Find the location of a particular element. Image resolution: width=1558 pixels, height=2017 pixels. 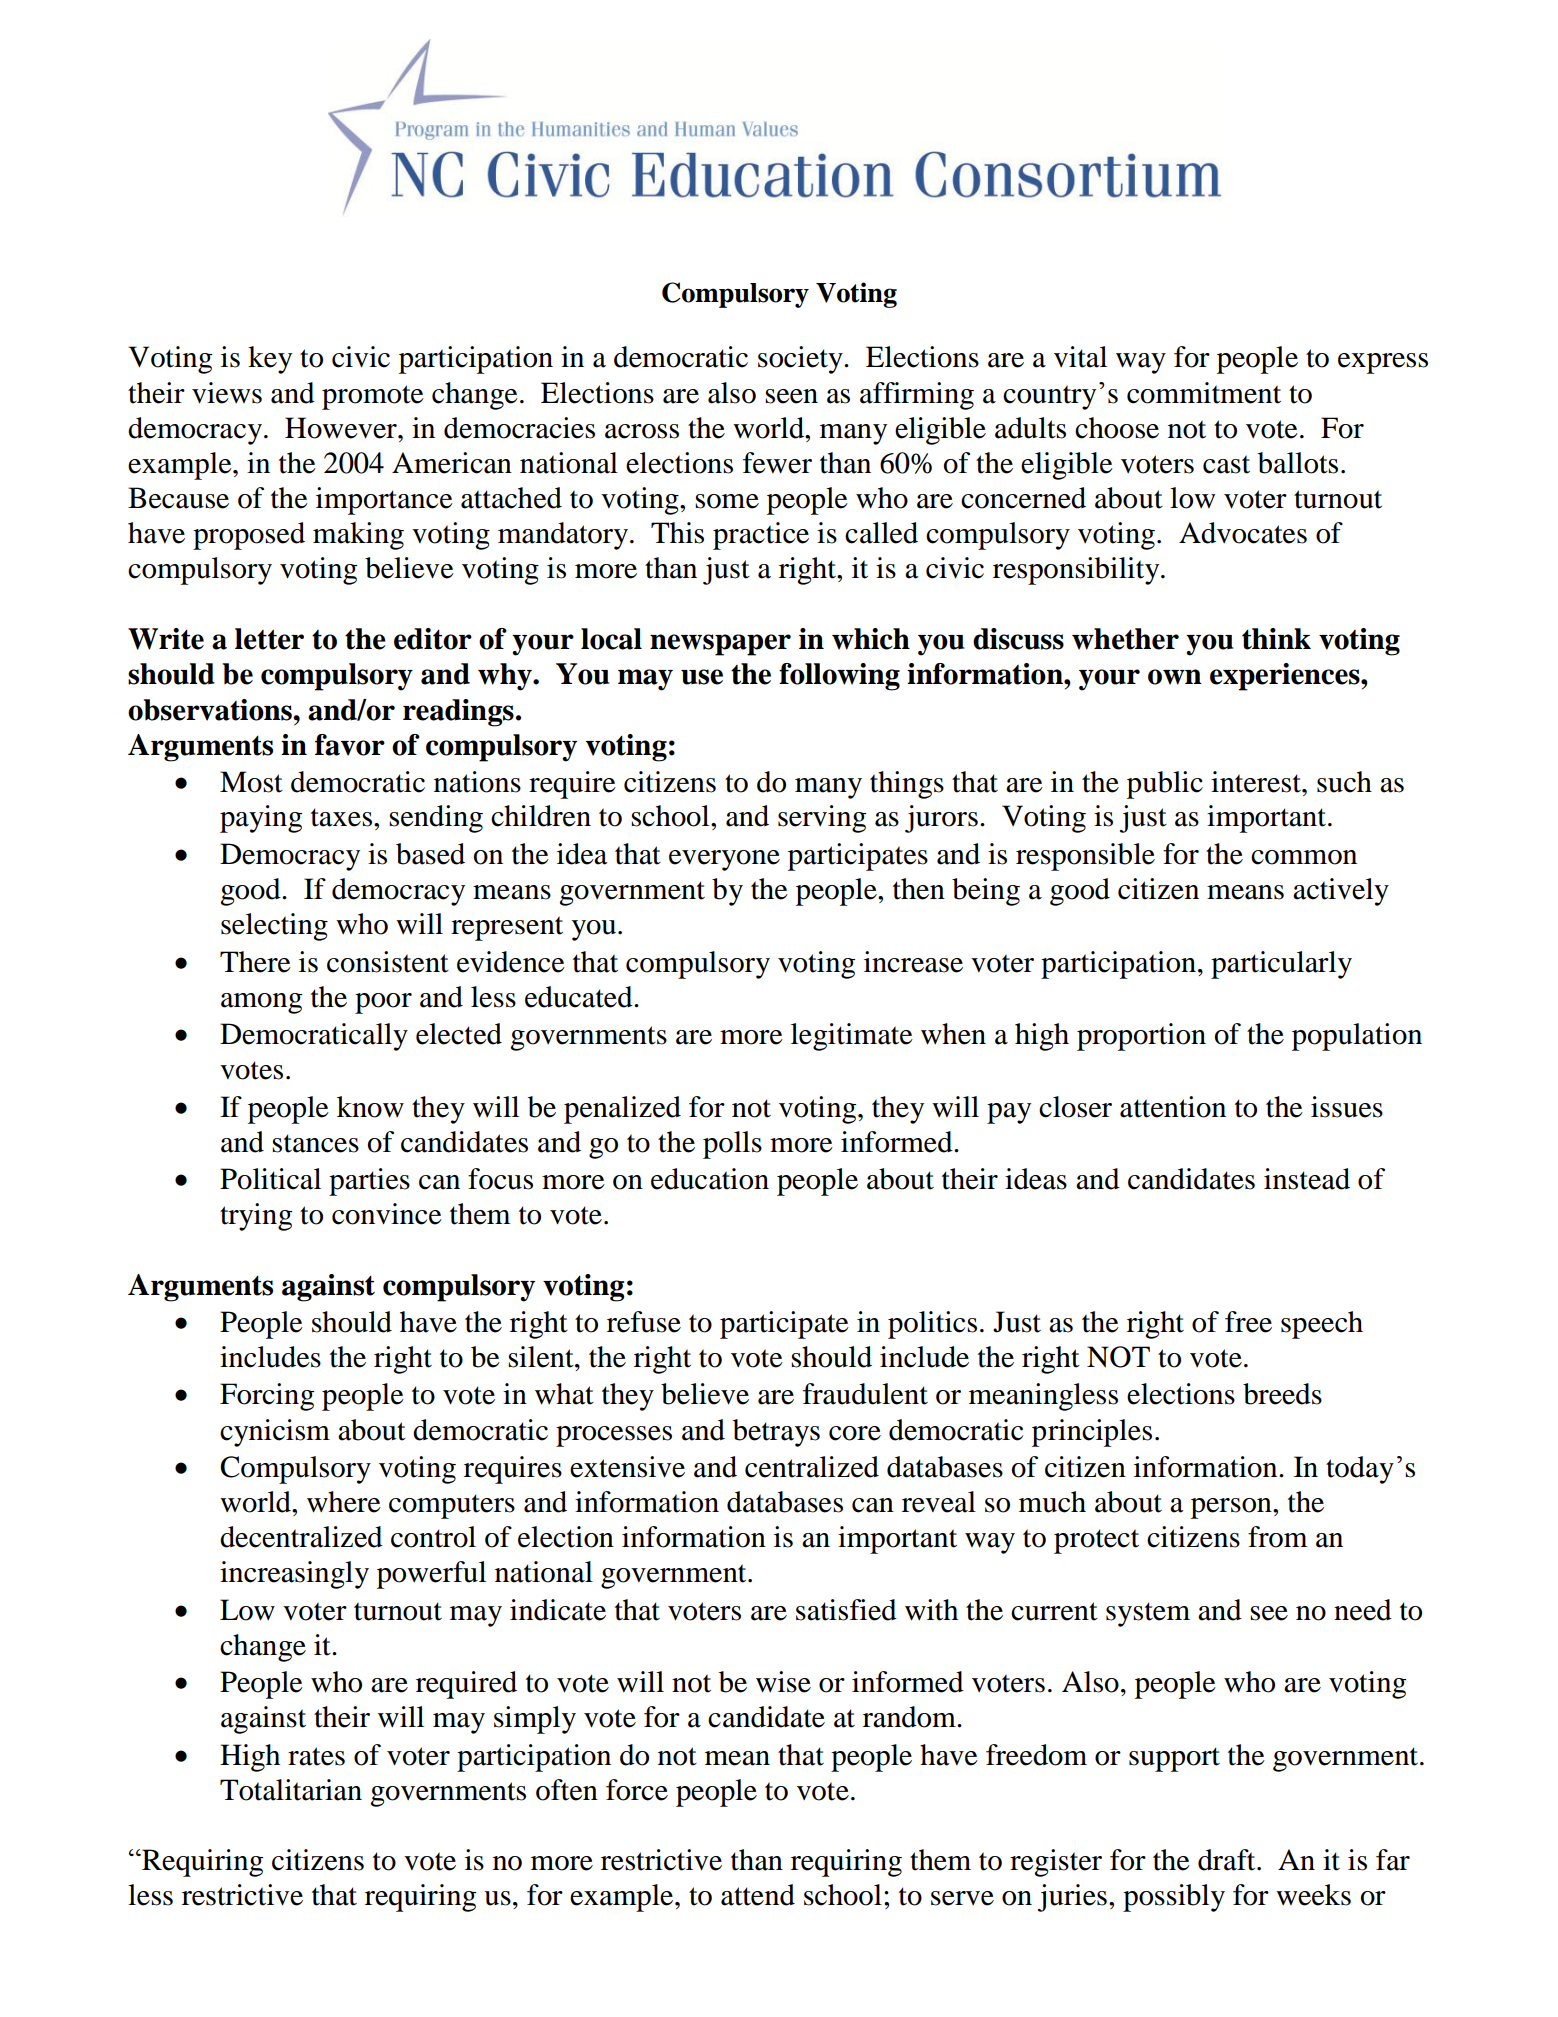

stances is located at coordinates (315, 1143).
